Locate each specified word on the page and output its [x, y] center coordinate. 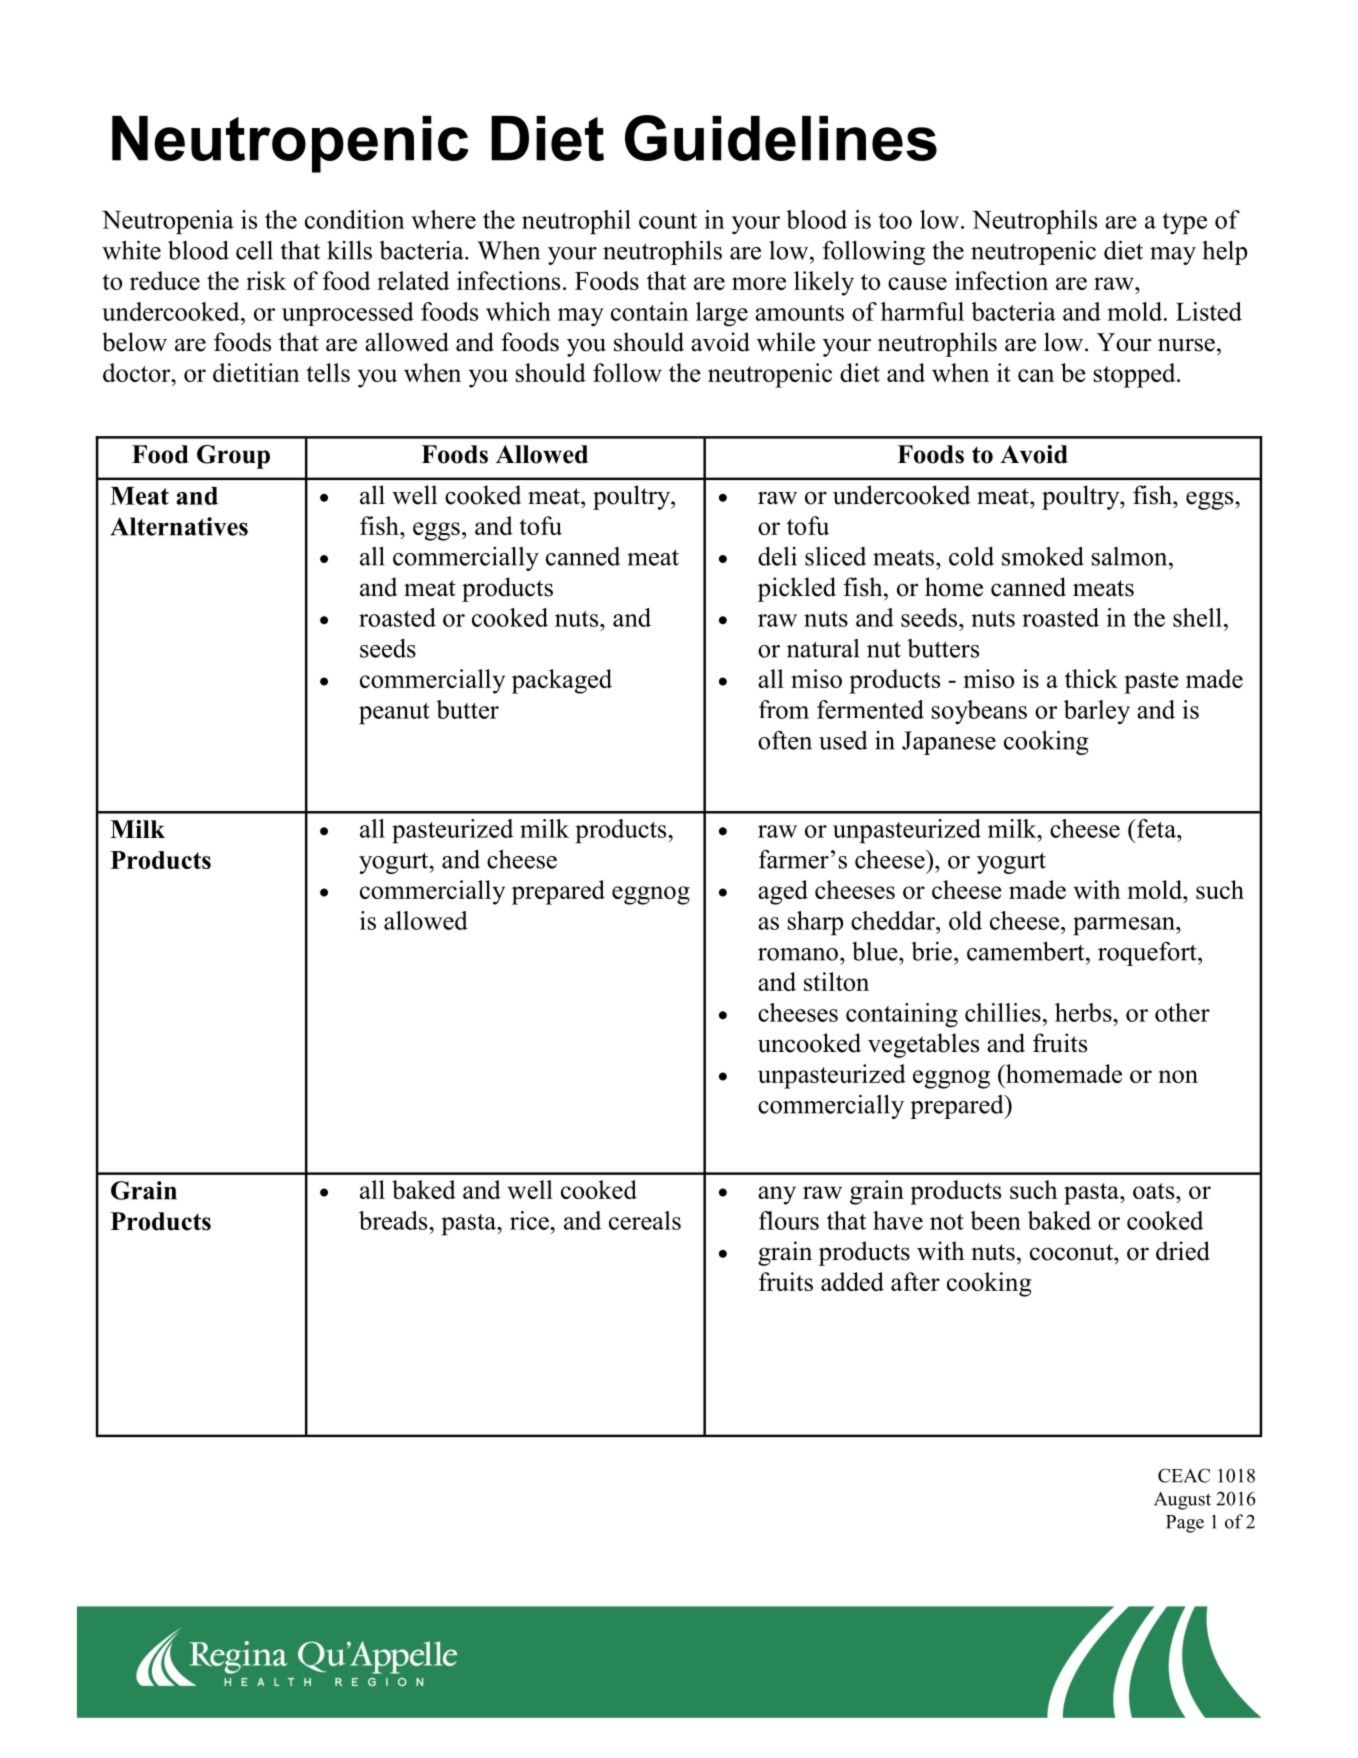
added [852, 1281]
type [1184, 224]
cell [254, 250]
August [1182, 1501]
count [668, 221]
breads [394, 1220]
